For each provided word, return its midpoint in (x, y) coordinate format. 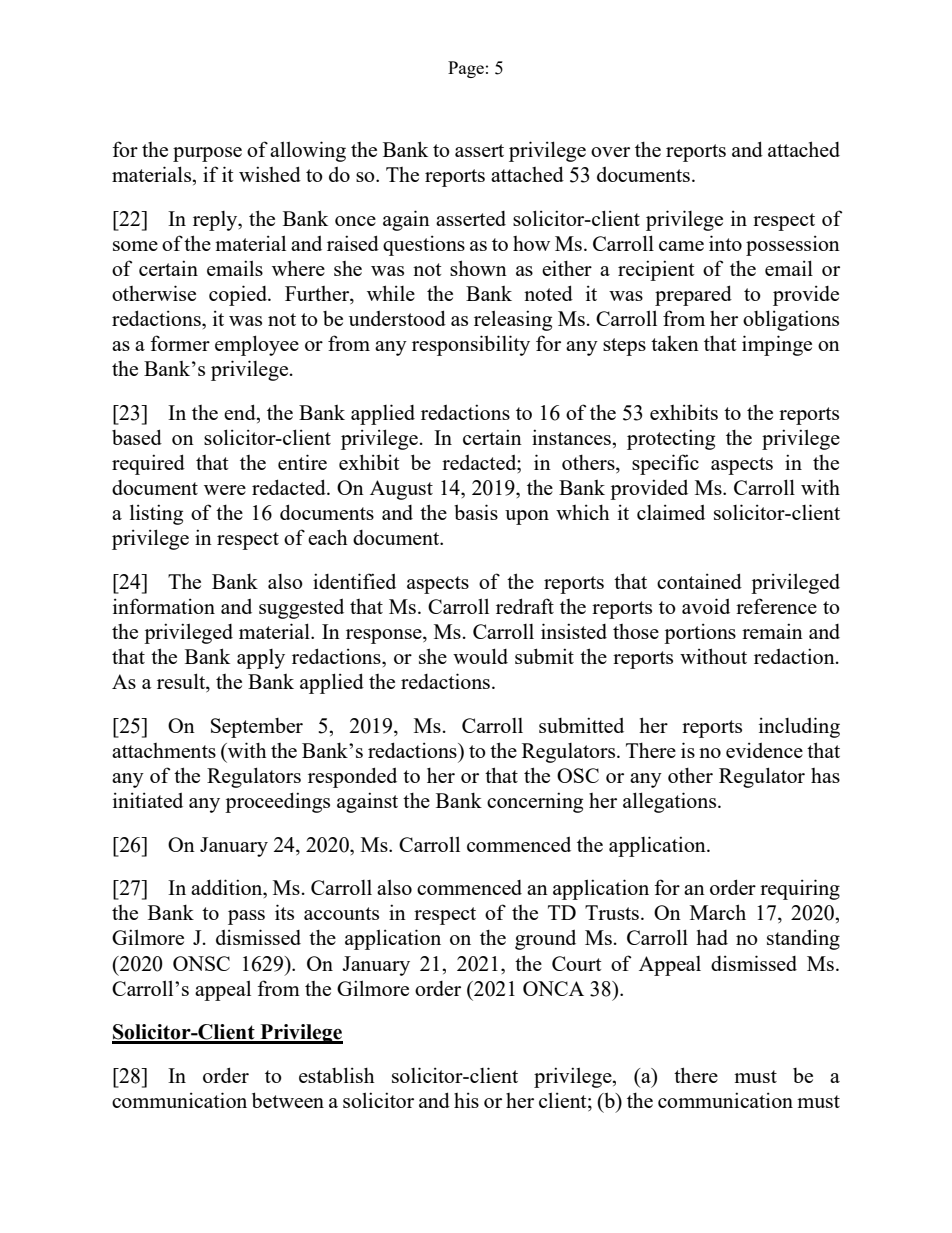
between (288, 1100)
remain (772, 631)
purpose (207, 154)
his (466, 1100)
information (164, 606)
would (480, 656)
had (712, 937)
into (725, 243)
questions (424, 245)
